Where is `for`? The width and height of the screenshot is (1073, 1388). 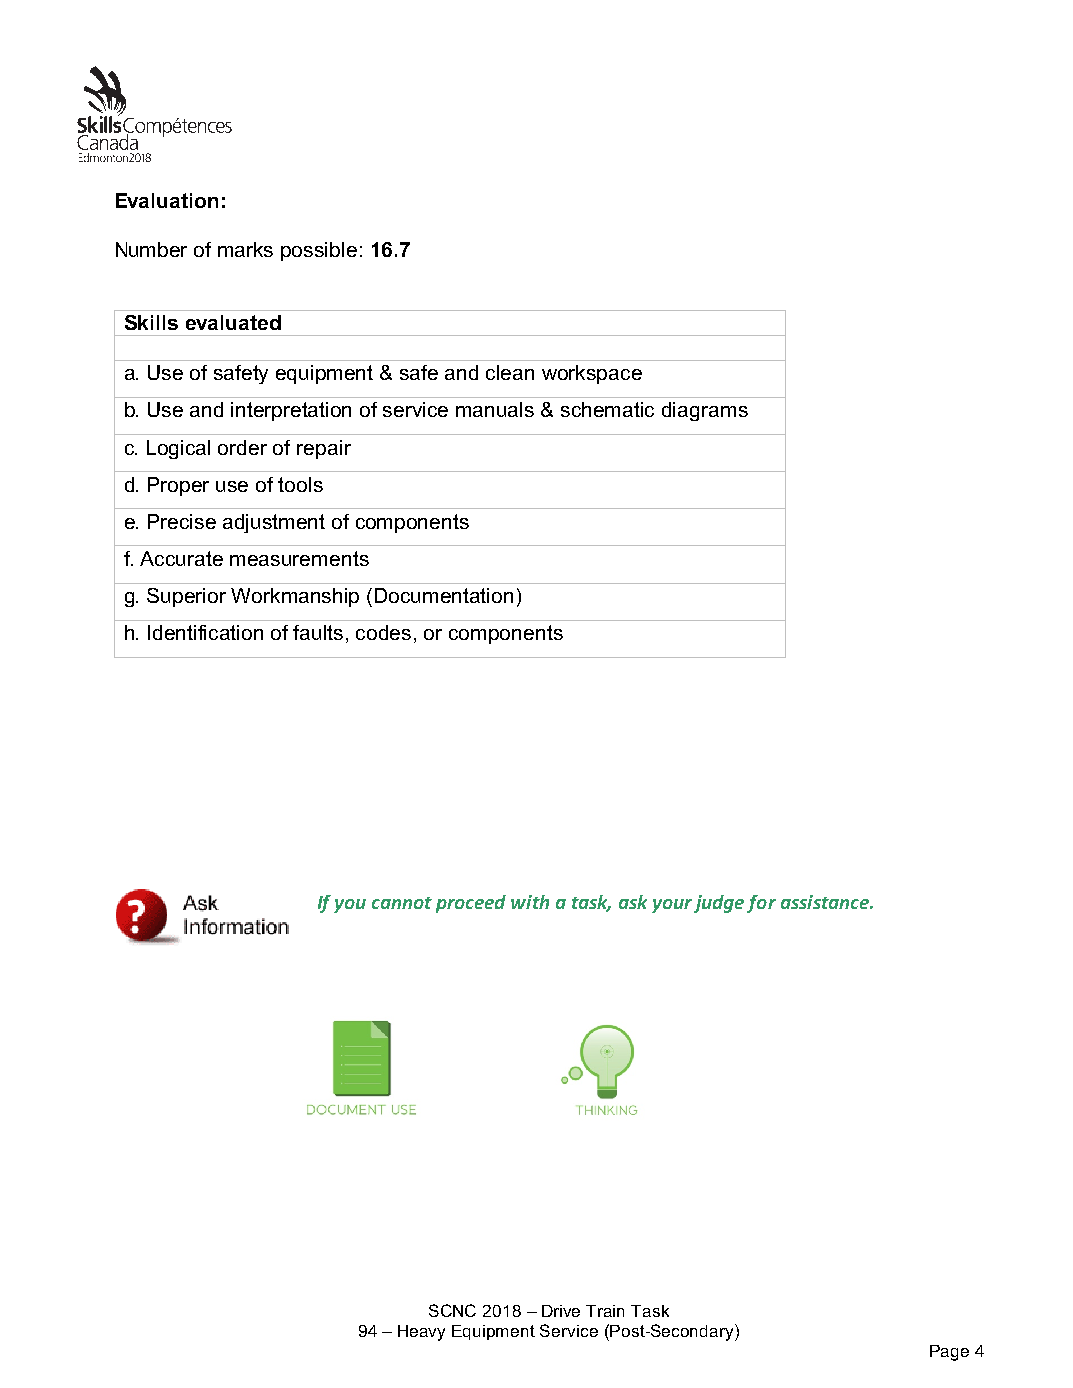 for is located at coordinates (761, 904).
